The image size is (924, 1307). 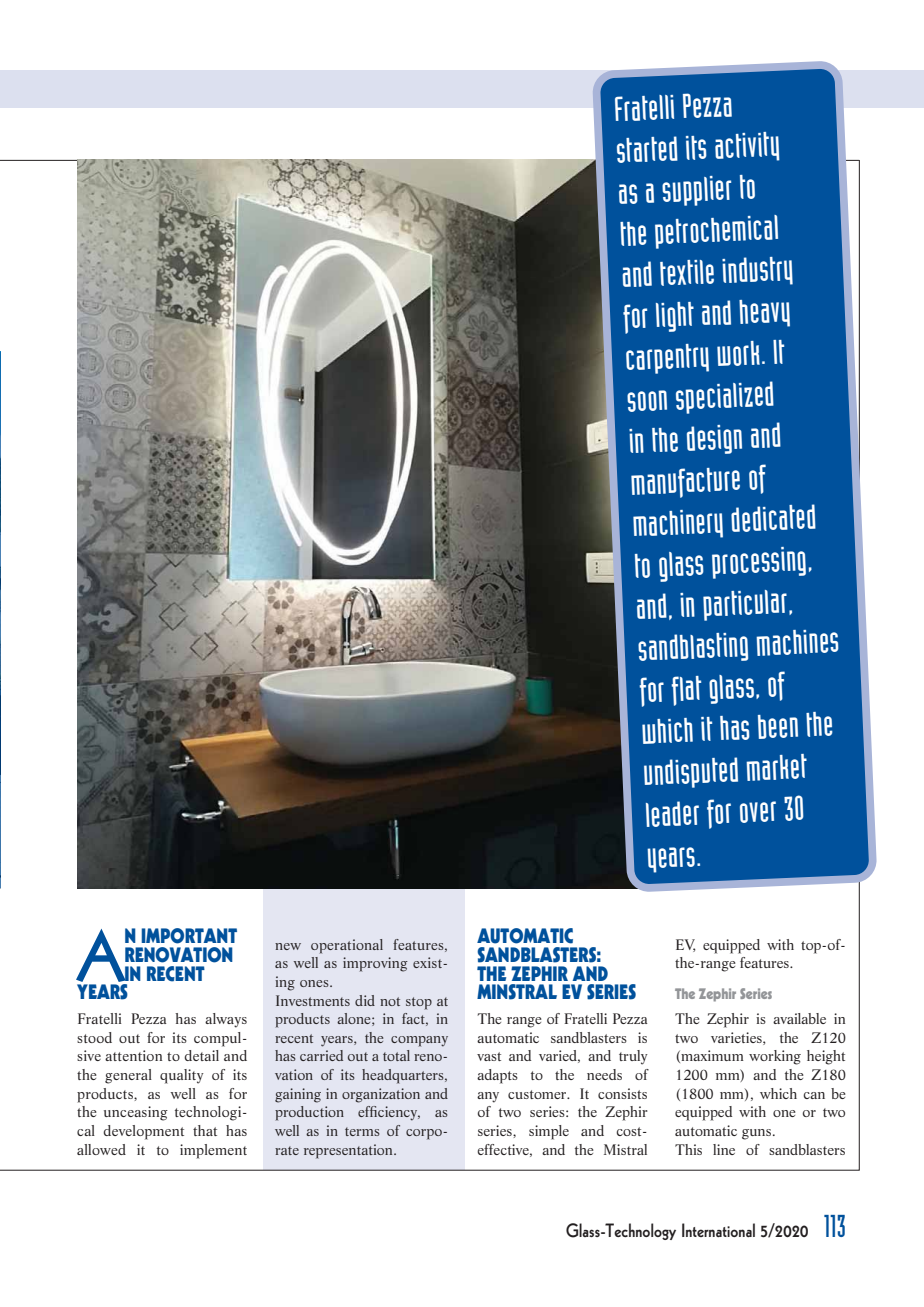 I want to click on simple, so click(x=549, y=1132).
